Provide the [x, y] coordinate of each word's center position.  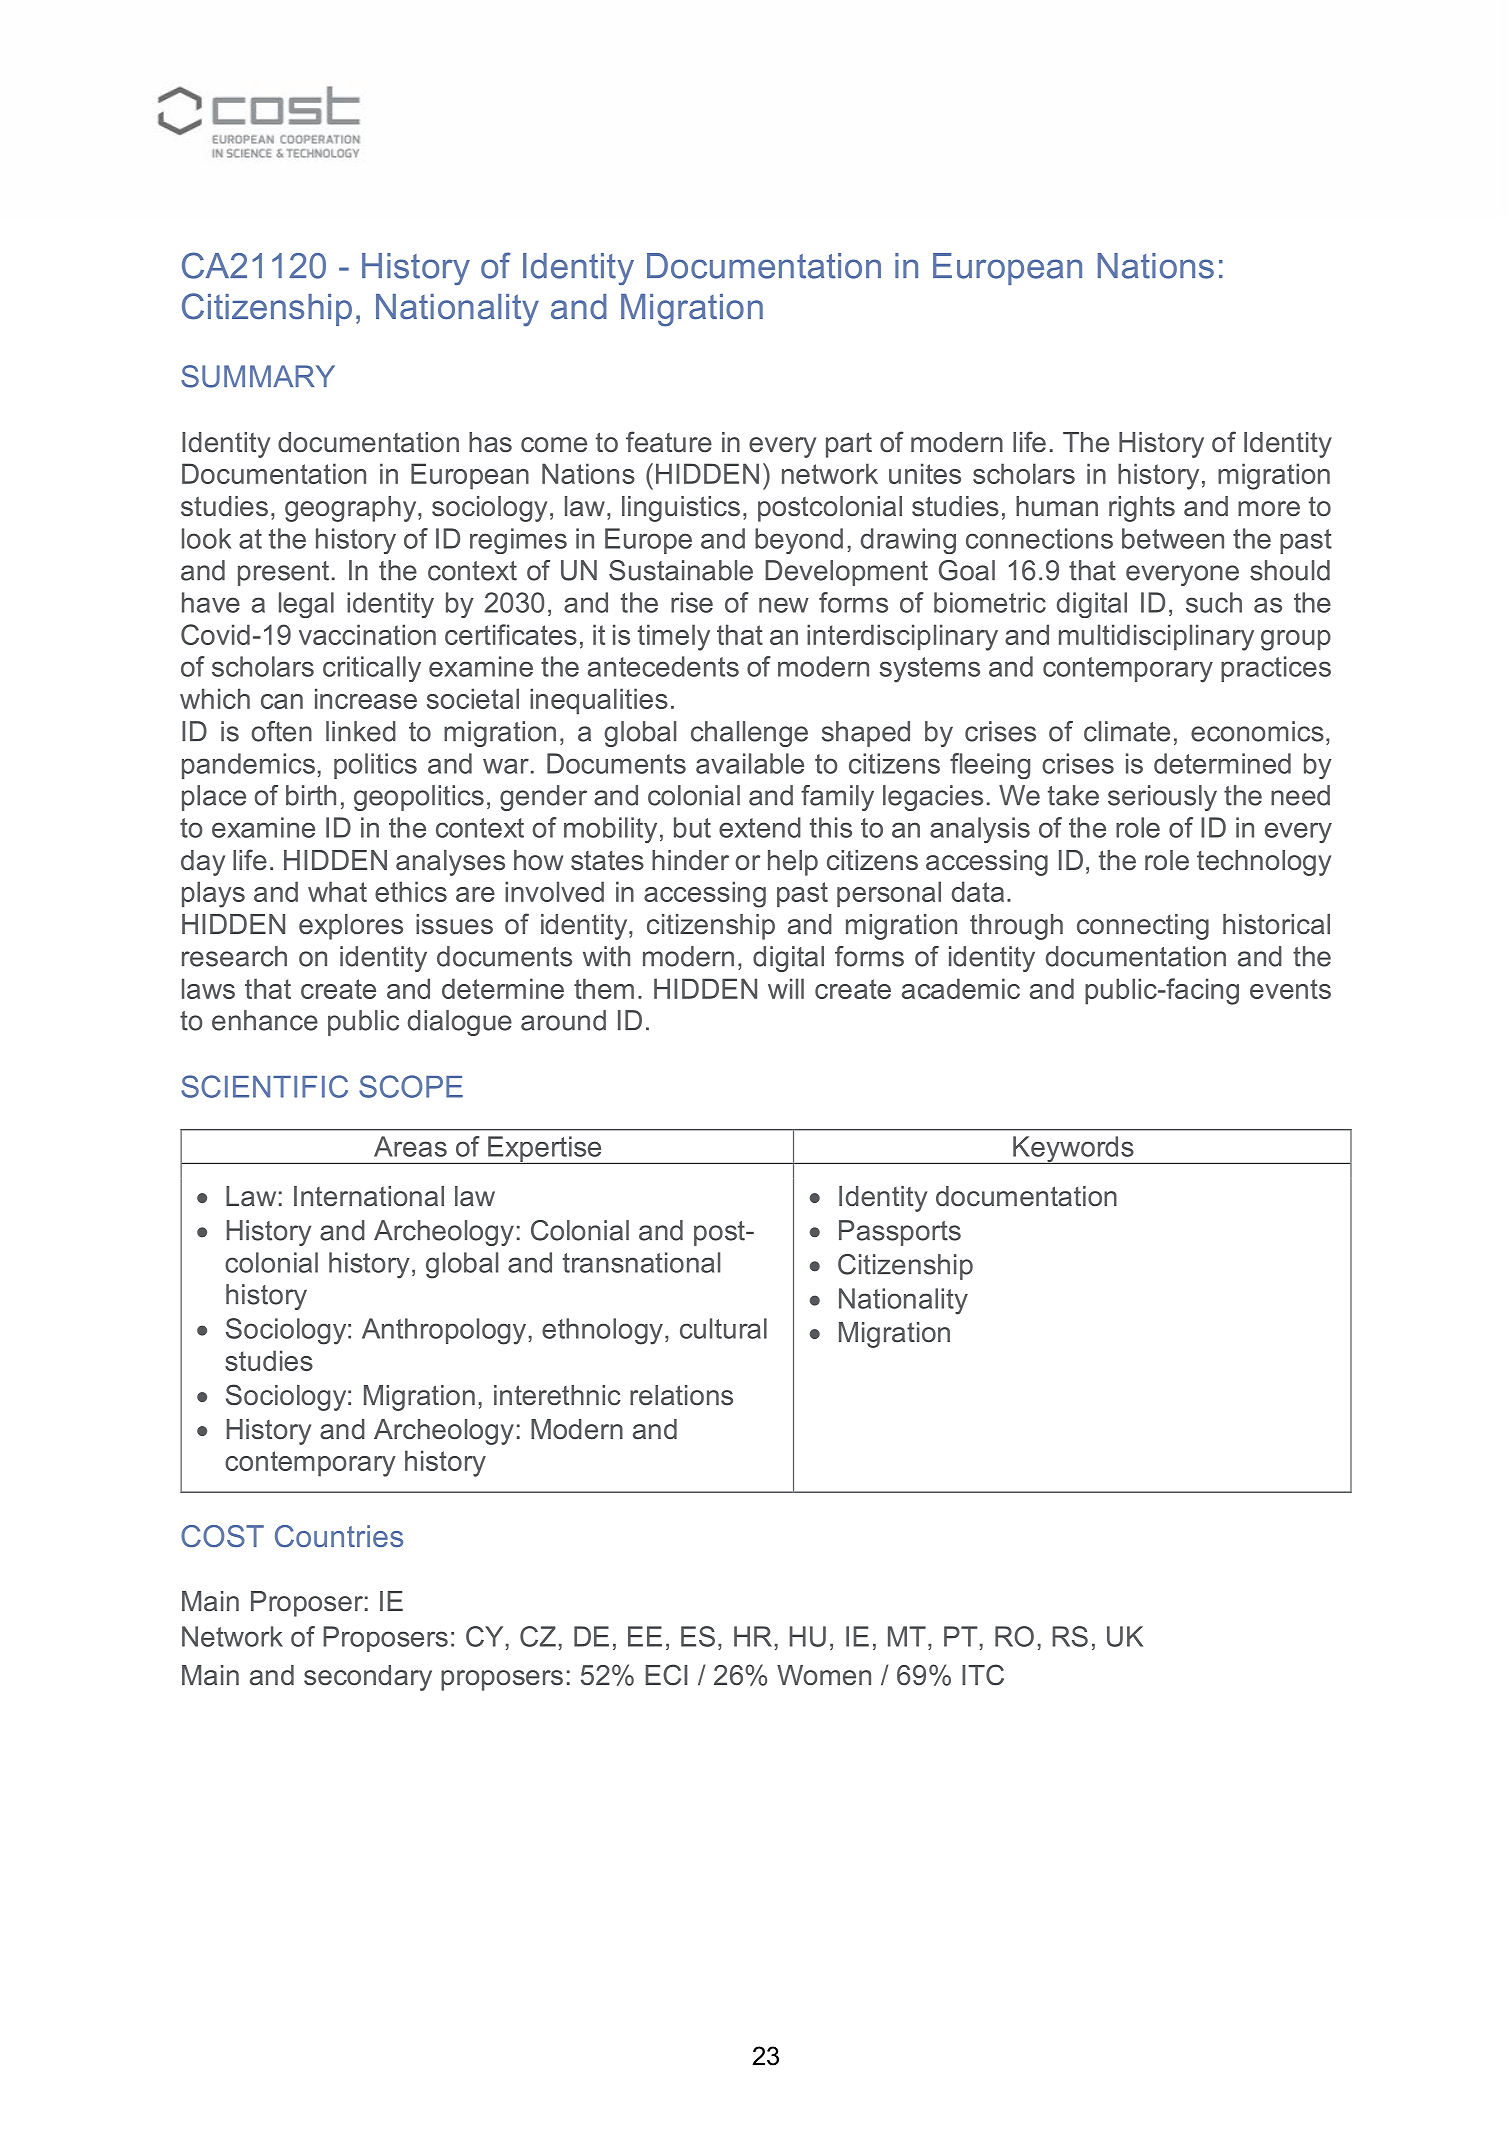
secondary [368, 1678]
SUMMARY [258, 376]
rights [1142, 509]
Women [824, 1675]
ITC [983, 1675]
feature [669, 442]
